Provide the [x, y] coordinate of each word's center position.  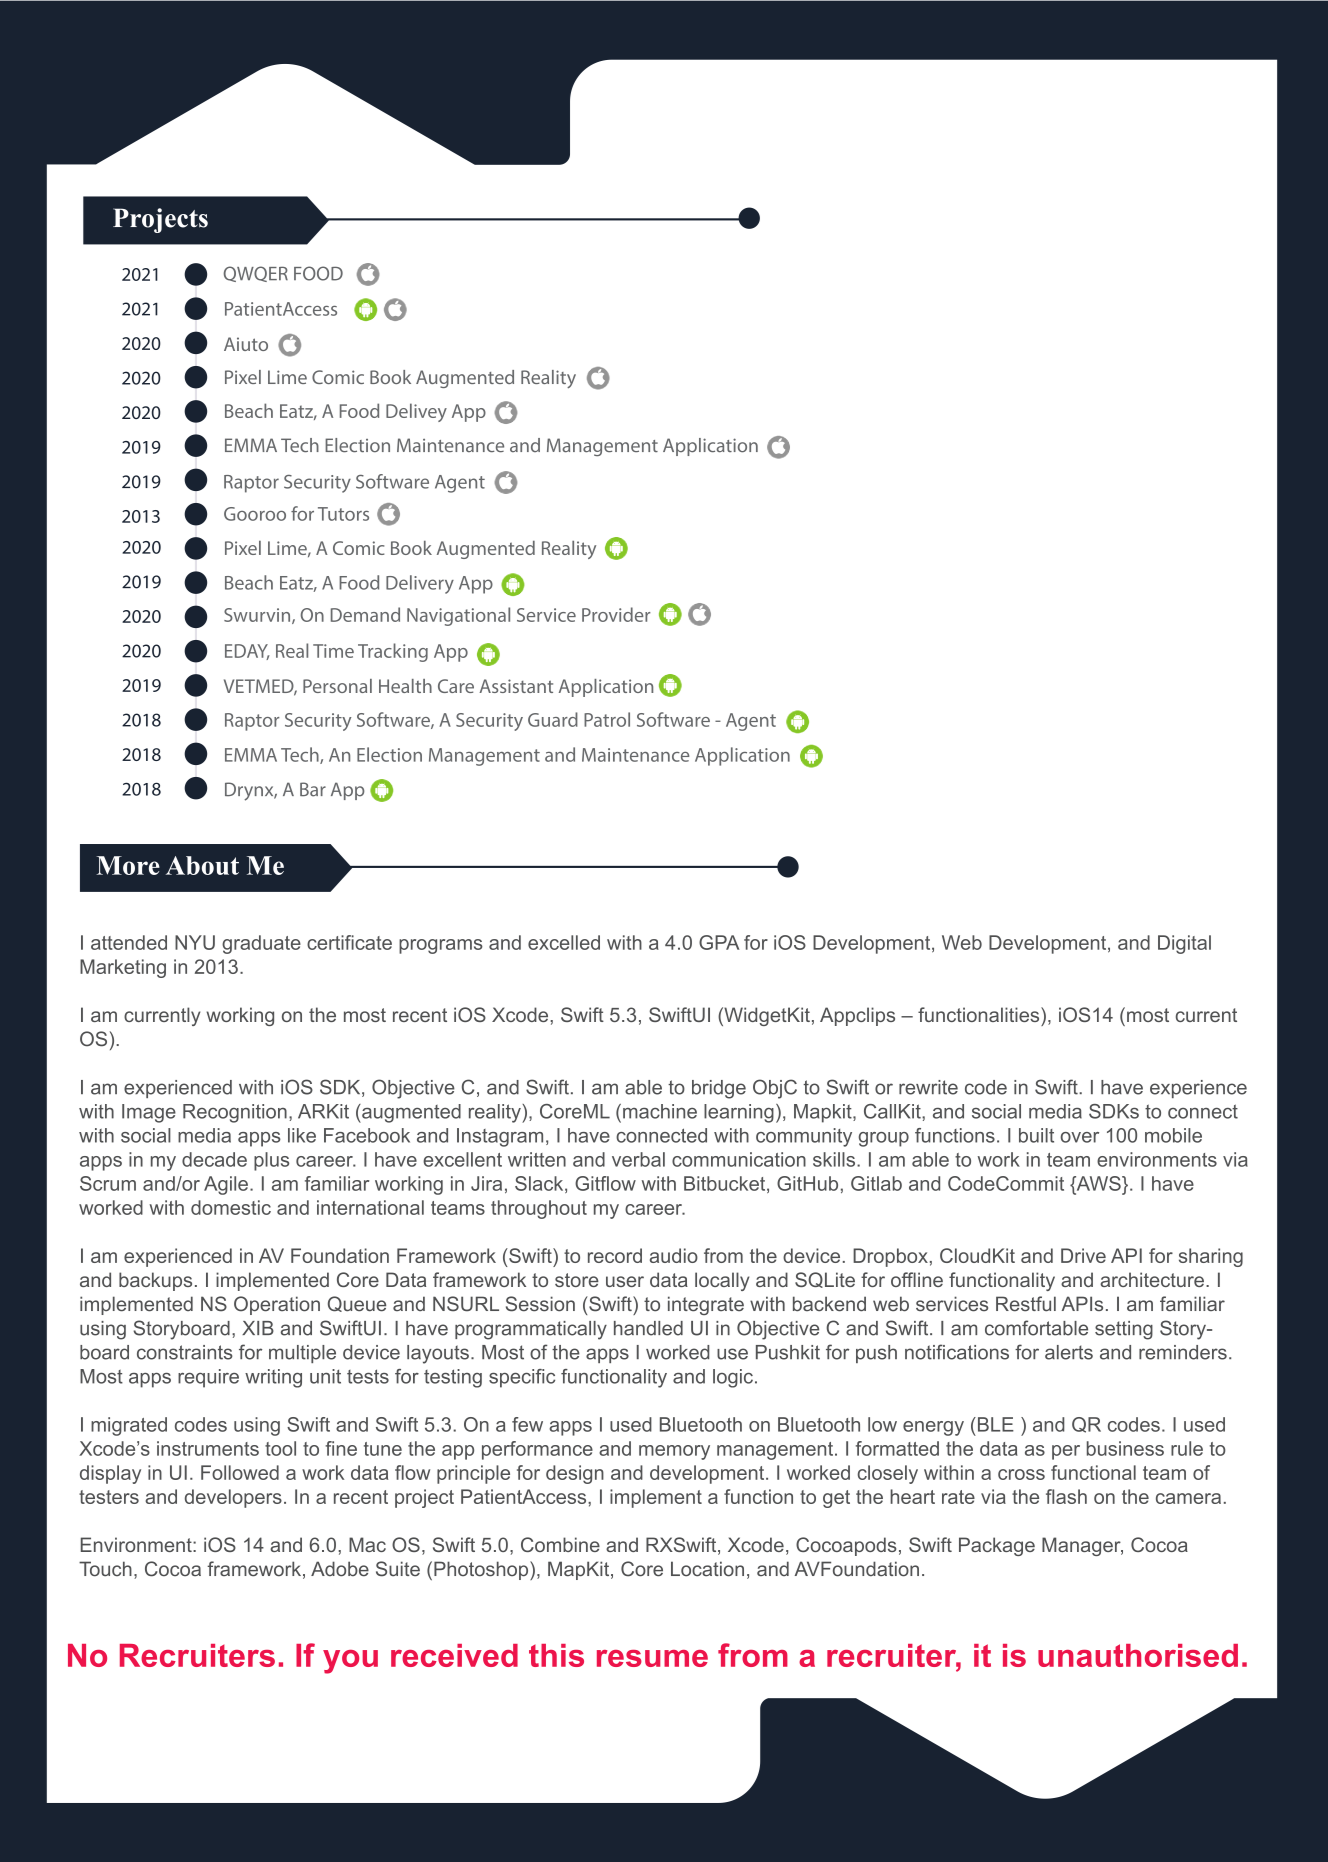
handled [648, 1328]
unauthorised [1138, 1655]
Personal [337, 686]
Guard [553, 719]
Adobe [340, 1569]
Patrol [607, 719]
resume [652, 1658]
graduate [261, 944]
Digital [1184, 944]
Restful [1026, 1304]
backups [155, 1281]
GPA [719, 942]
